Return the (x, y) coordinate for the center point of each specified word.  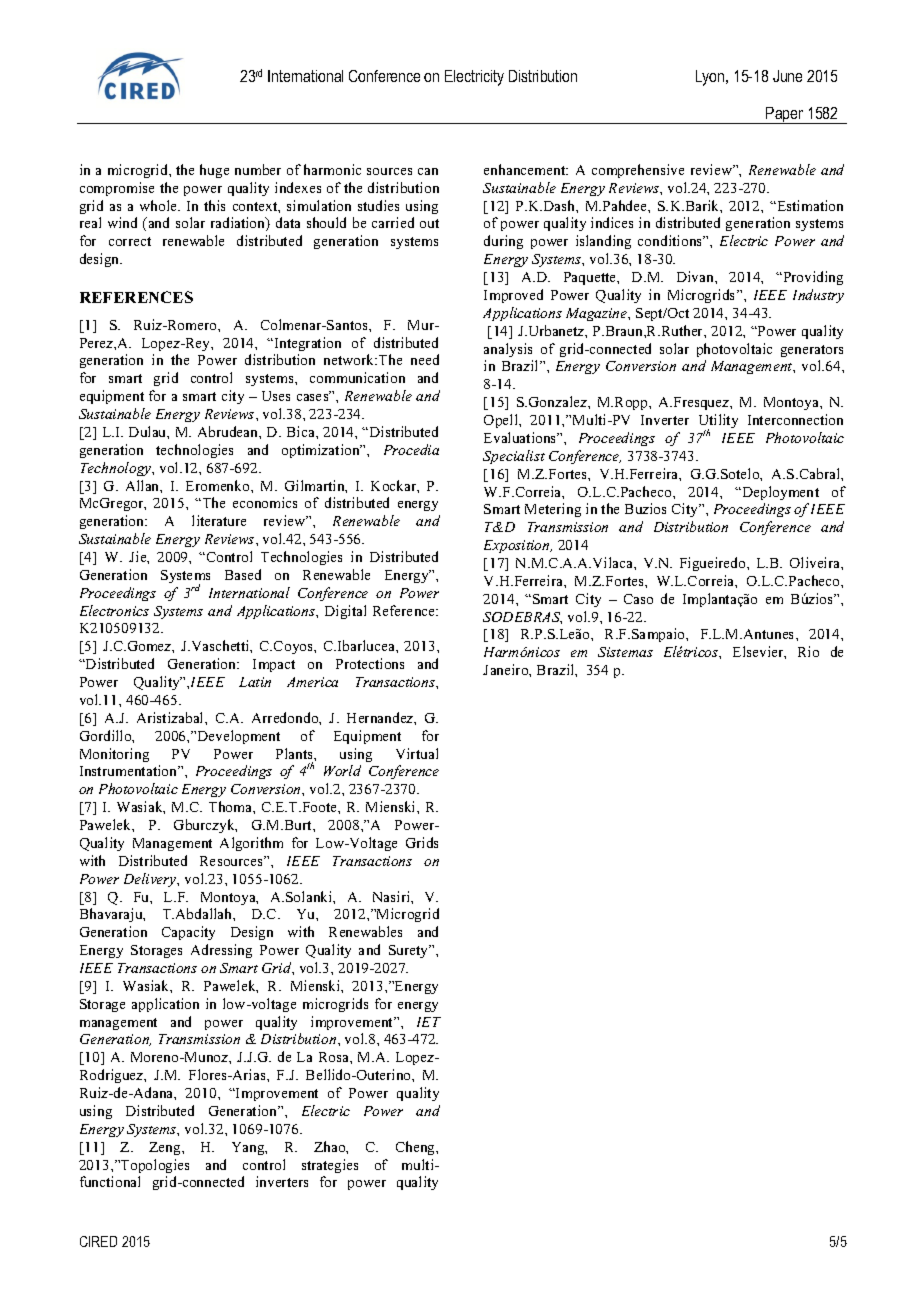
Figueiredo (714, 564)
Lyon (711, 78)
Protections (370, 663)
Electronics (114, 610)
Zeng (166, 1148)
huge (214, 171)
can (428, 171)
